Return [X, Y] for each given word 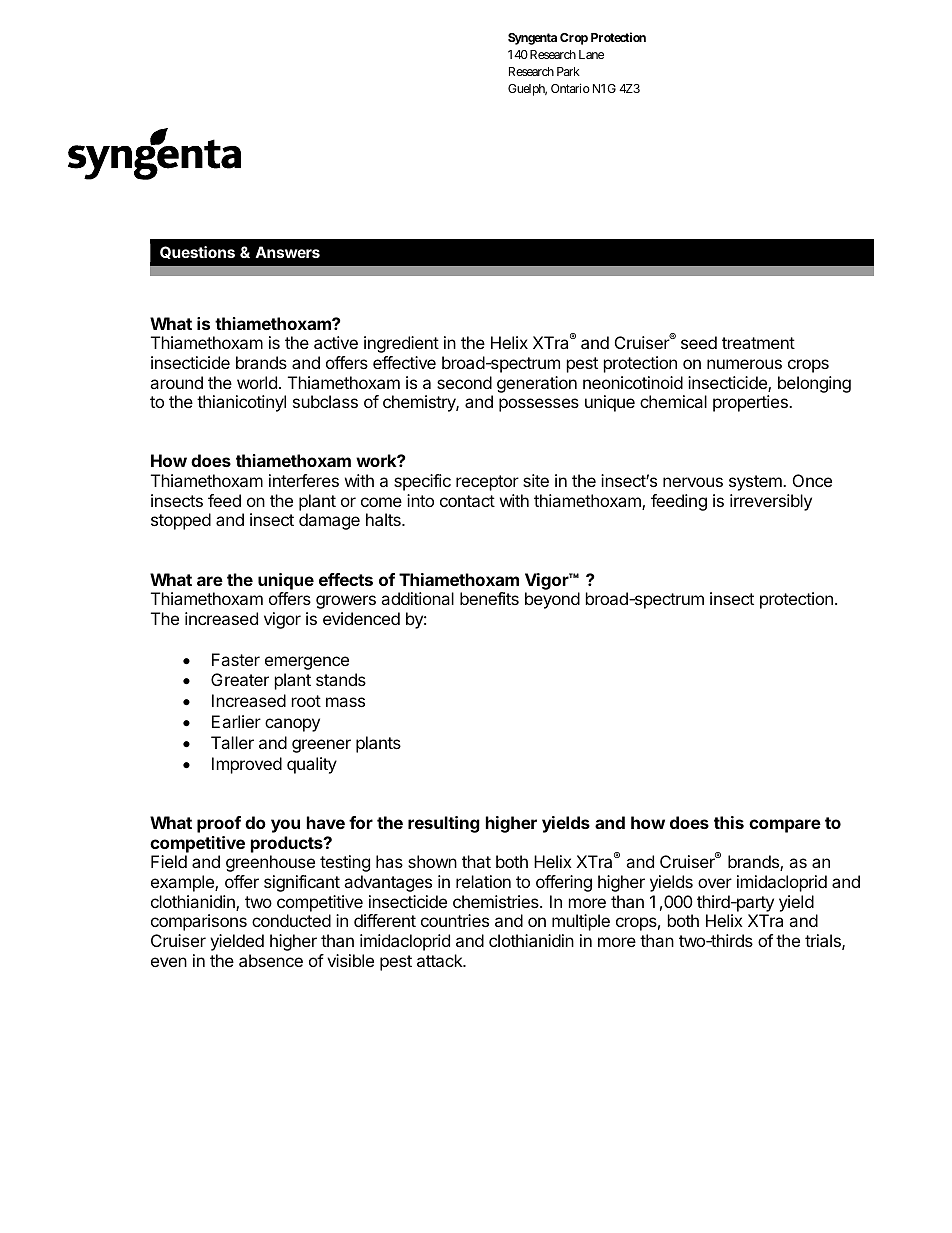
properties [751, 403]
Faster [236, 659]
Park [568, 71]
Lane [591, 54]
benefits [489, 598]
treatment [758, 343]
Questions [197, 252]
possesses [539, 405]
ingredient [401, 344]
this [729, 822]
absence [271, 960]
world [257, 382]
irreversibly [771, 502]
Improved [247, 765]
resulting [444, 824]
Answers [287, 252]
